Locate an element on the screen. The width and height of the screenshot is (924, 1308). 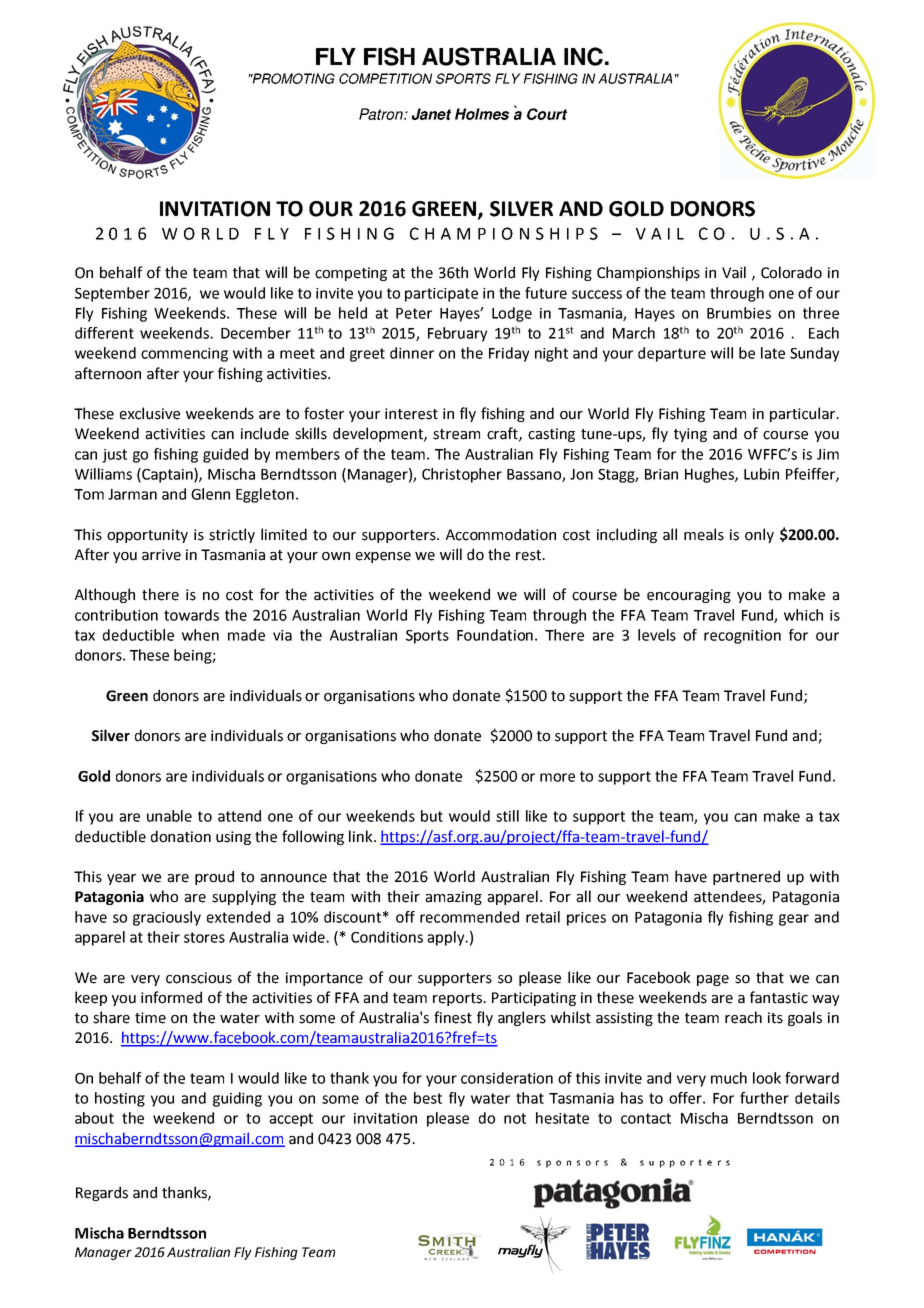
not is located at coordinates (515, 1118).
